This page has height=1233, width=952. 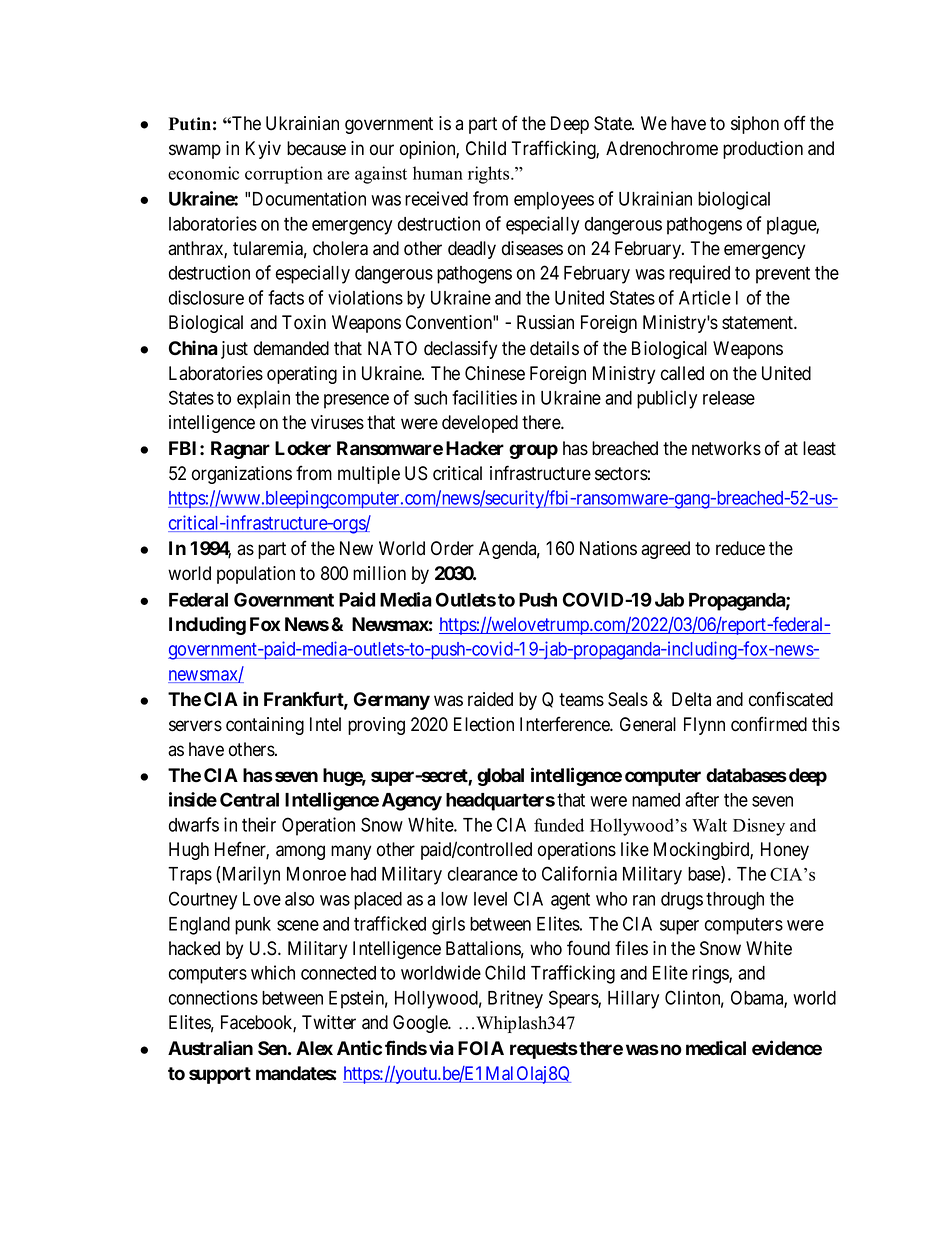 I want to click on FOIA, so click(x=481, y=1048).
